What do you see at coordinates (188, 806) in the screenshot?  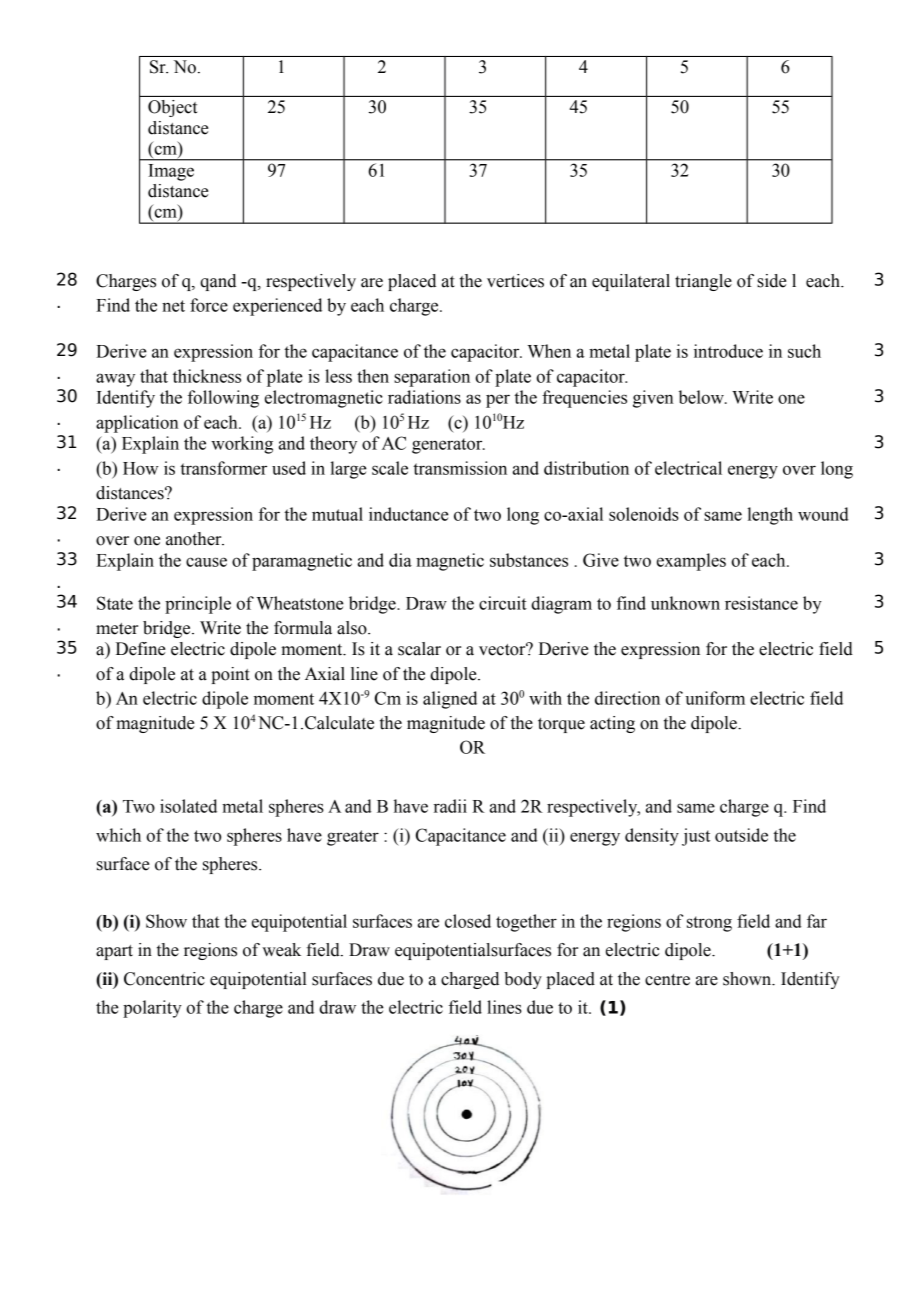 I see `isolated` at bounding box center [188, 806].
